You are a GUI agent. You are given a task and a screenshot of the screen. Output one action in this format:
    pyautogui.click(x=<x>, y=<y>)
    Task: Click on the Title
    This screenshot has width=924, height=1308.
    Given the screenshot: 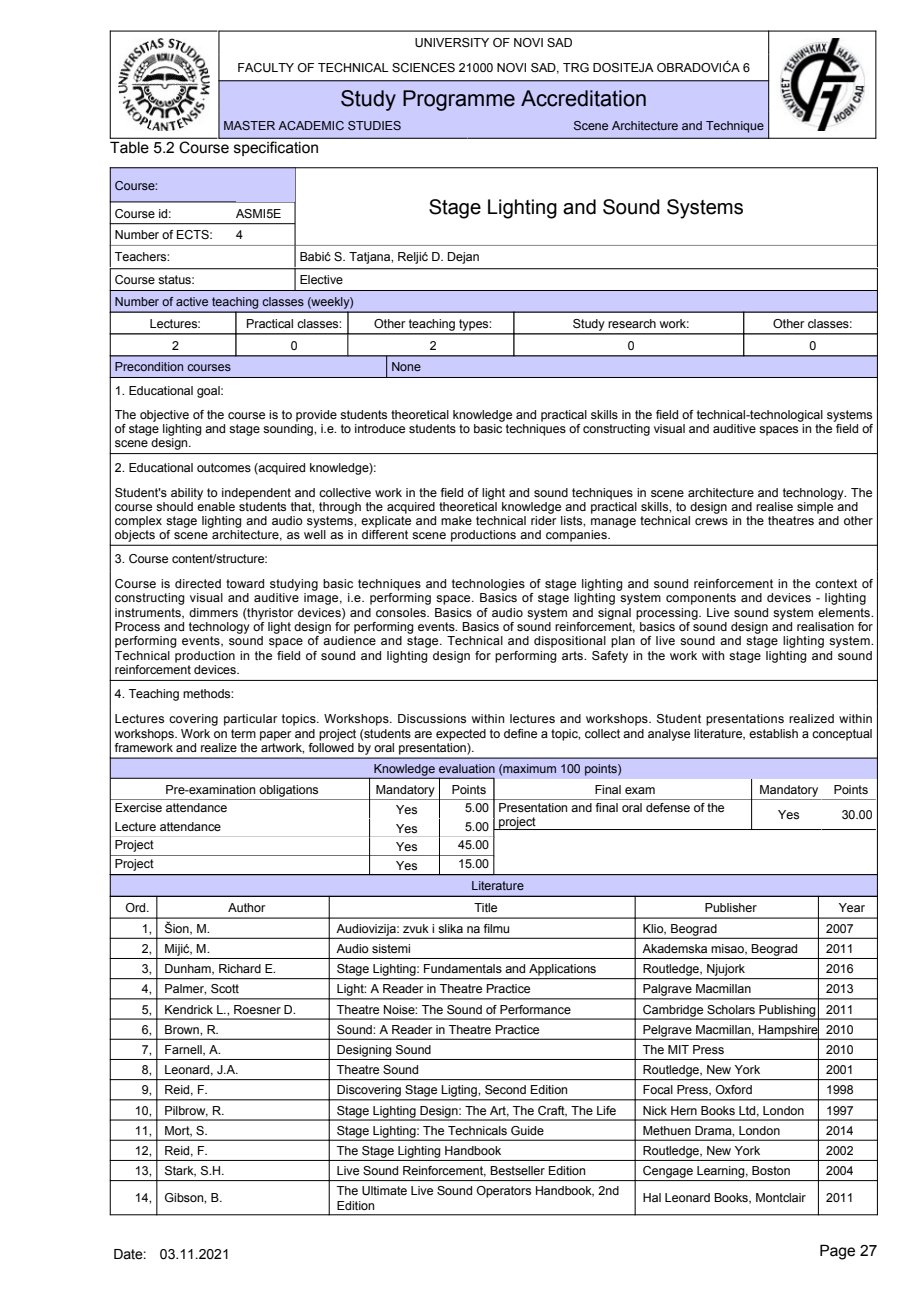 What is the action you would take?
    pyautogui.click(x=485, y=907)
